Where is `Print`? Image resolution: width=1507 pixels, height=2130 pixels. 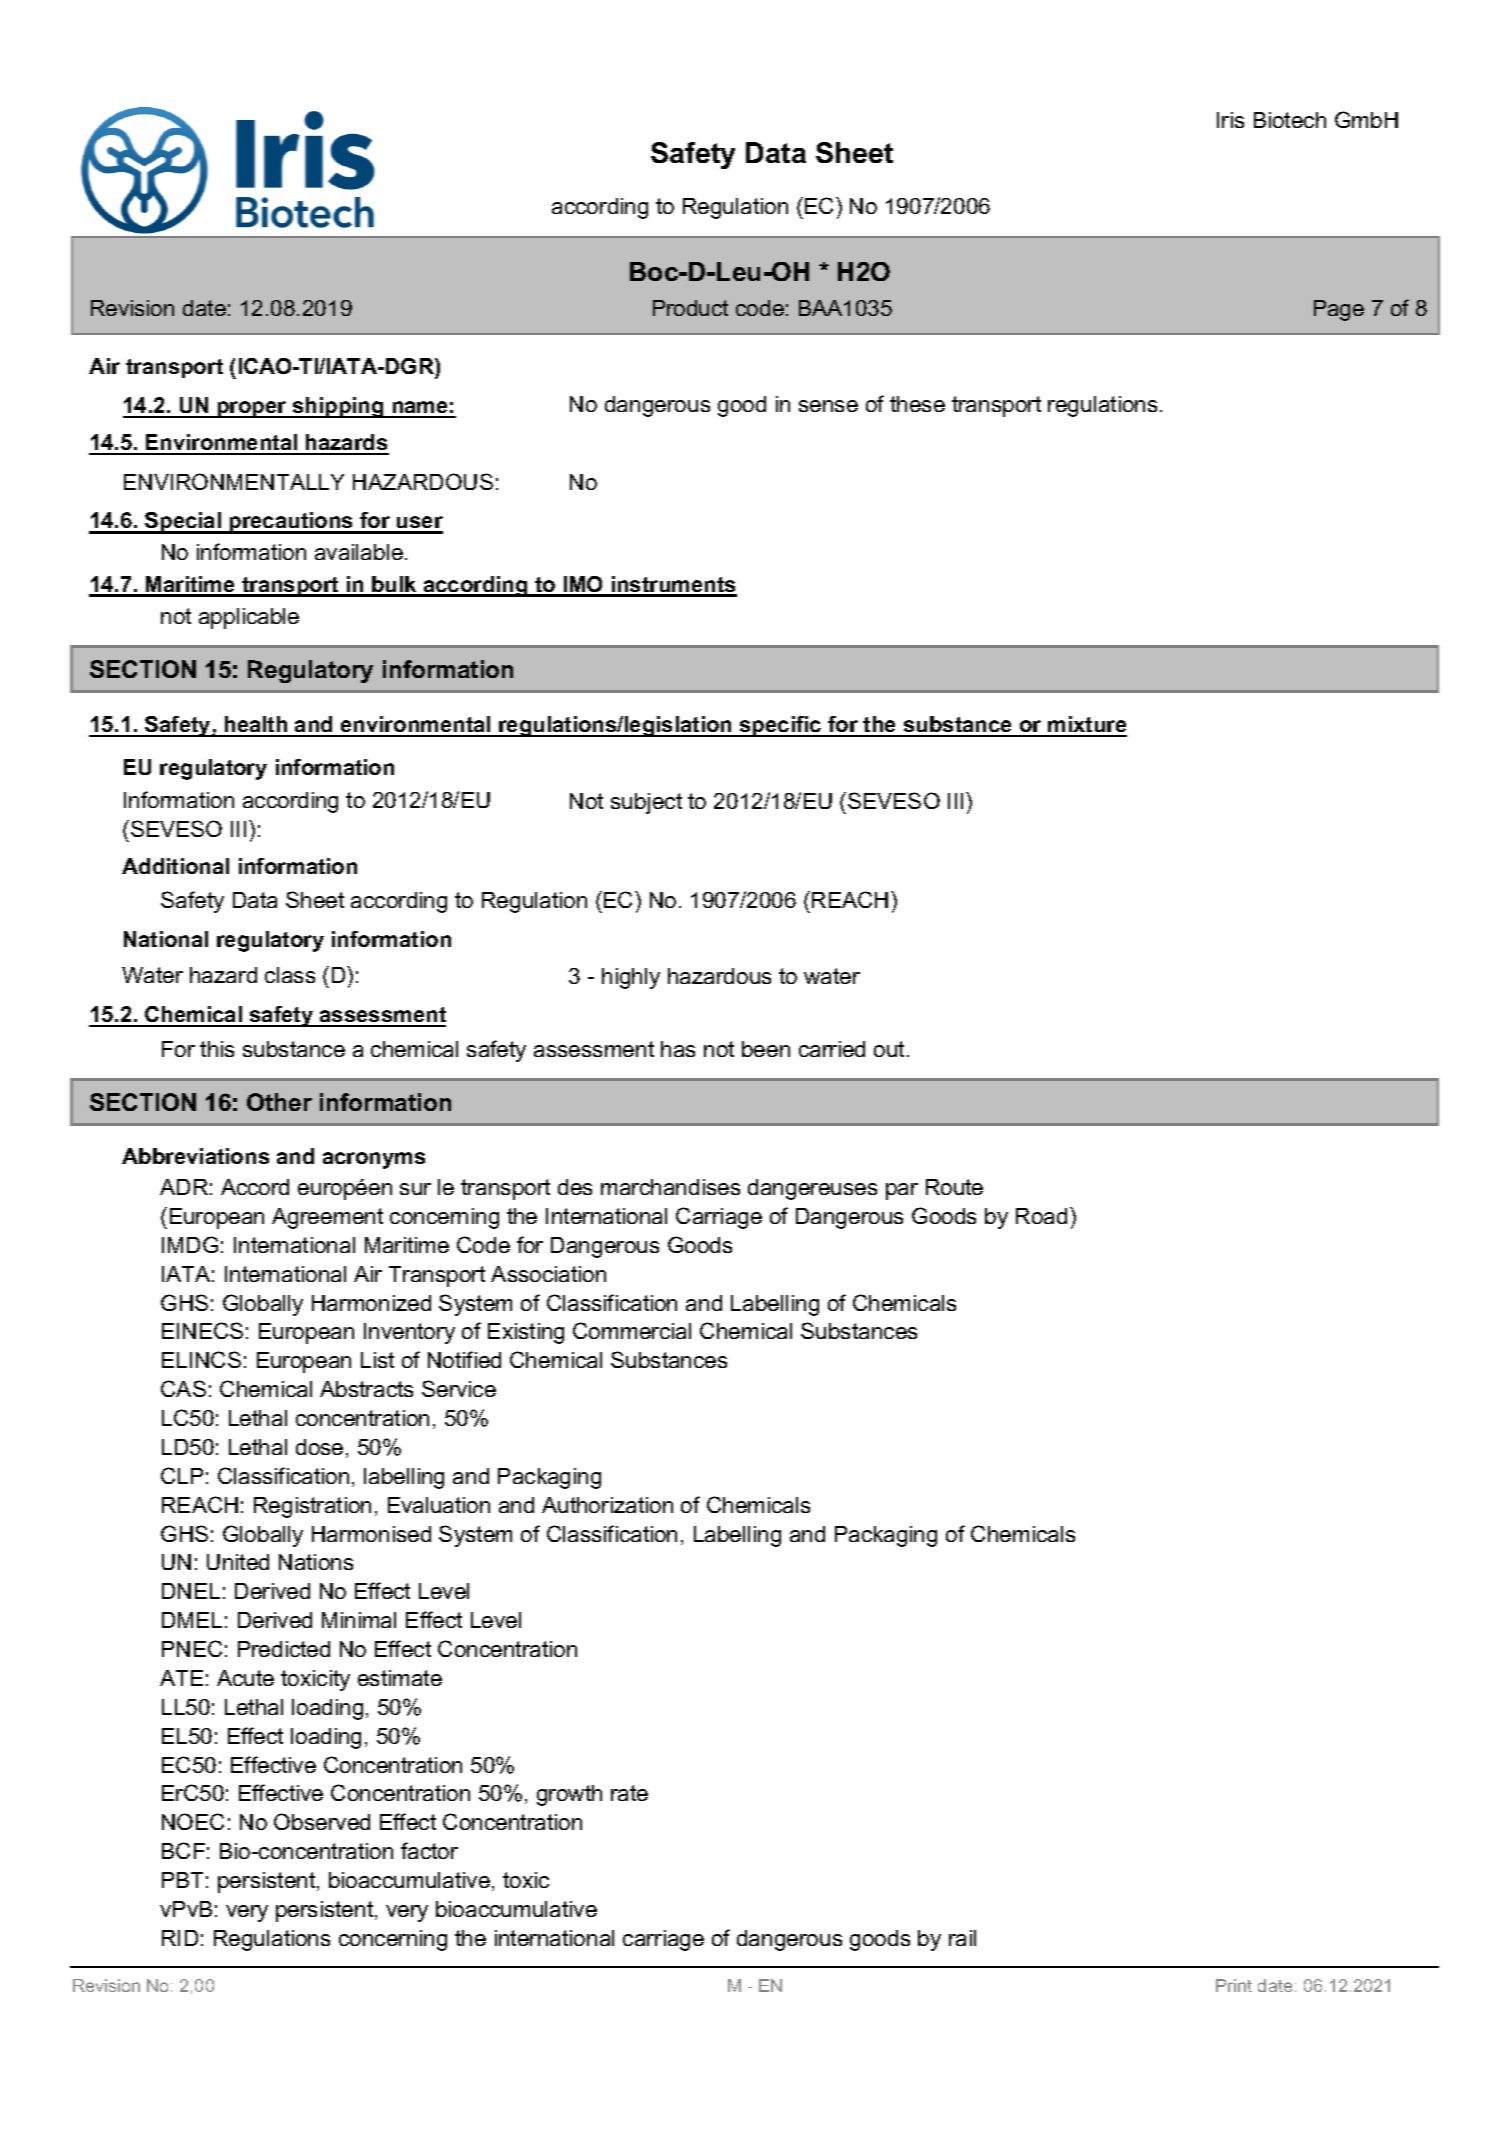
Print is located at coordinates (1234, 1985).
